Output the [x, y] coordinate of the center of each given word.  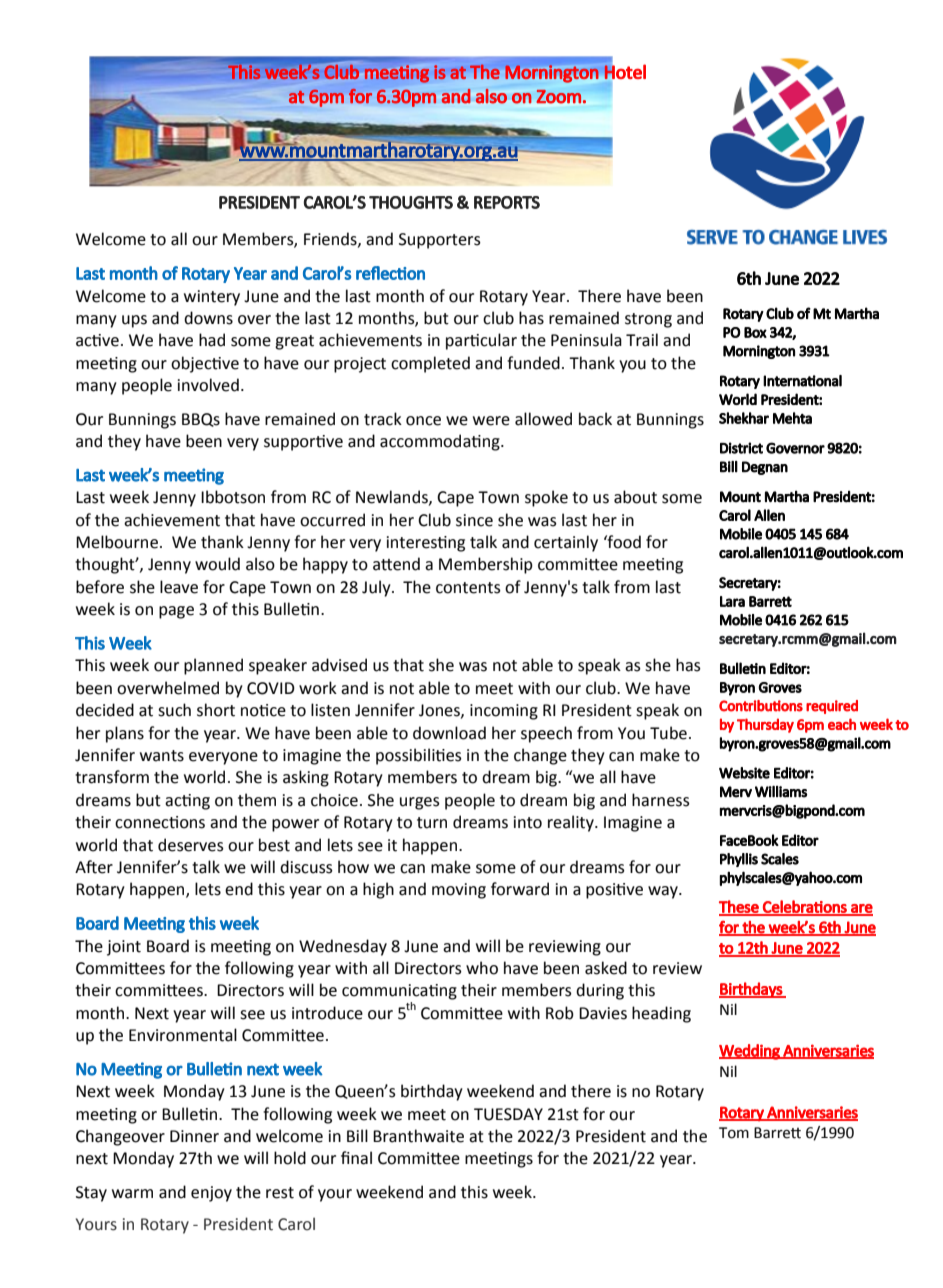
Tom [734, 1133]
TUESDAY [508, 1114]
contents [468, 588]
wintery [212, 298]
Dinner [194, 1136]
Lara [732, 601]
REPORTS [507, 202]
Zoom [559, 97]
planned [213, 666]
